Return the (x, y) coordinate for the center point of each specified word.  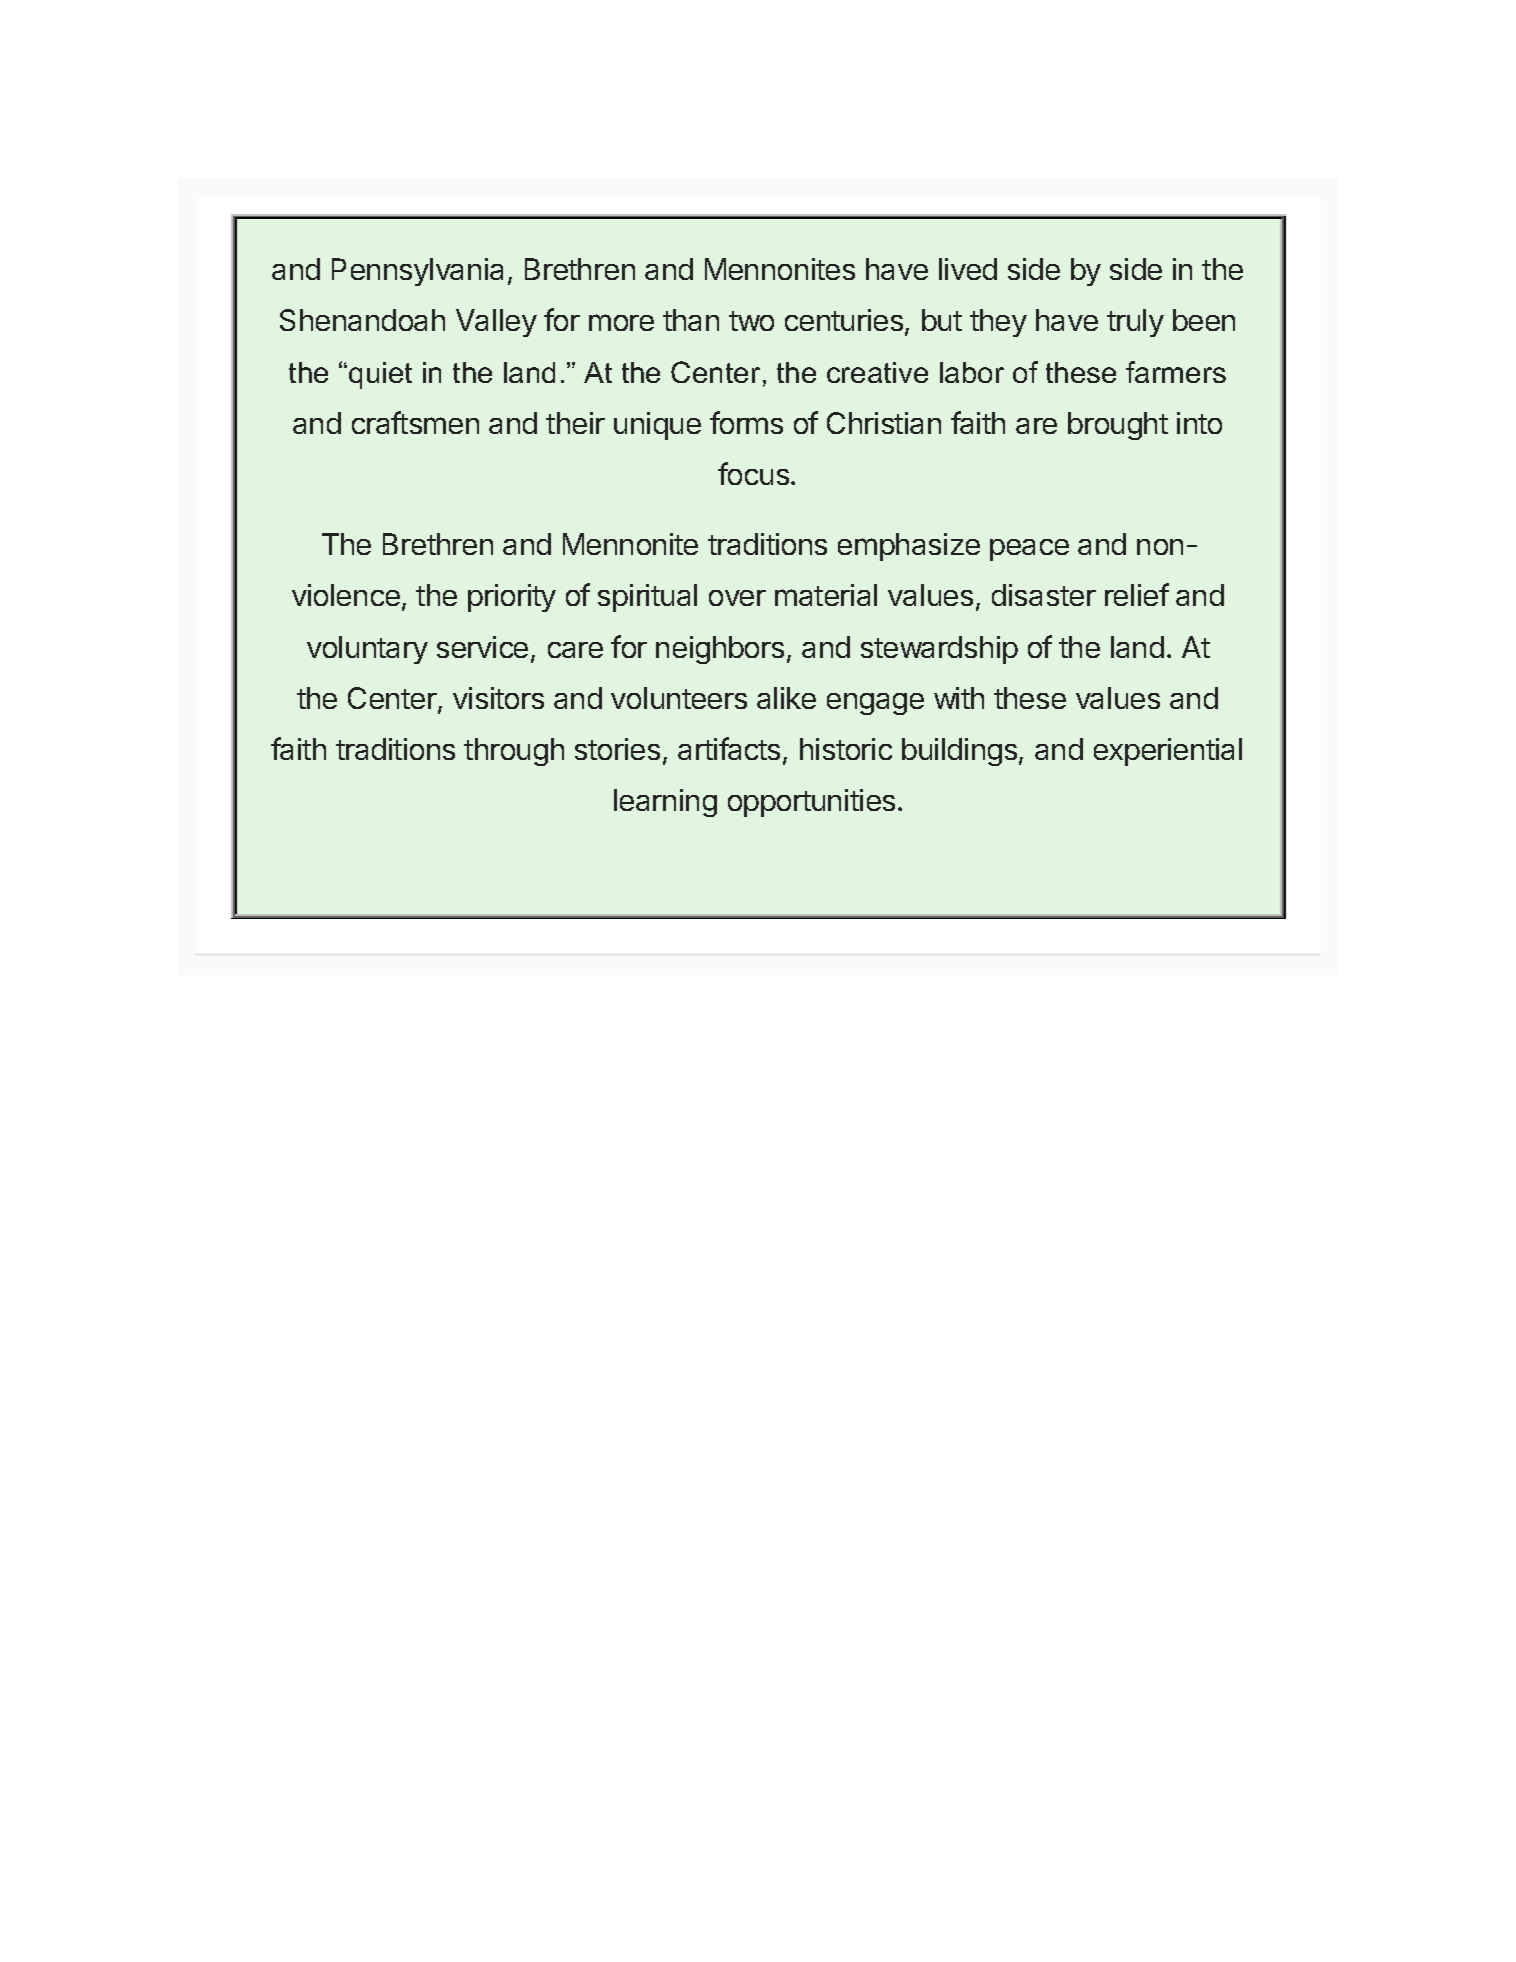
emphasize (909, 547)
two (751, 321)
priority (512, 598)
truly (1135, 323)
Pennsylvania (417, 272)
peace (1029, 550)
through (514, 752)
